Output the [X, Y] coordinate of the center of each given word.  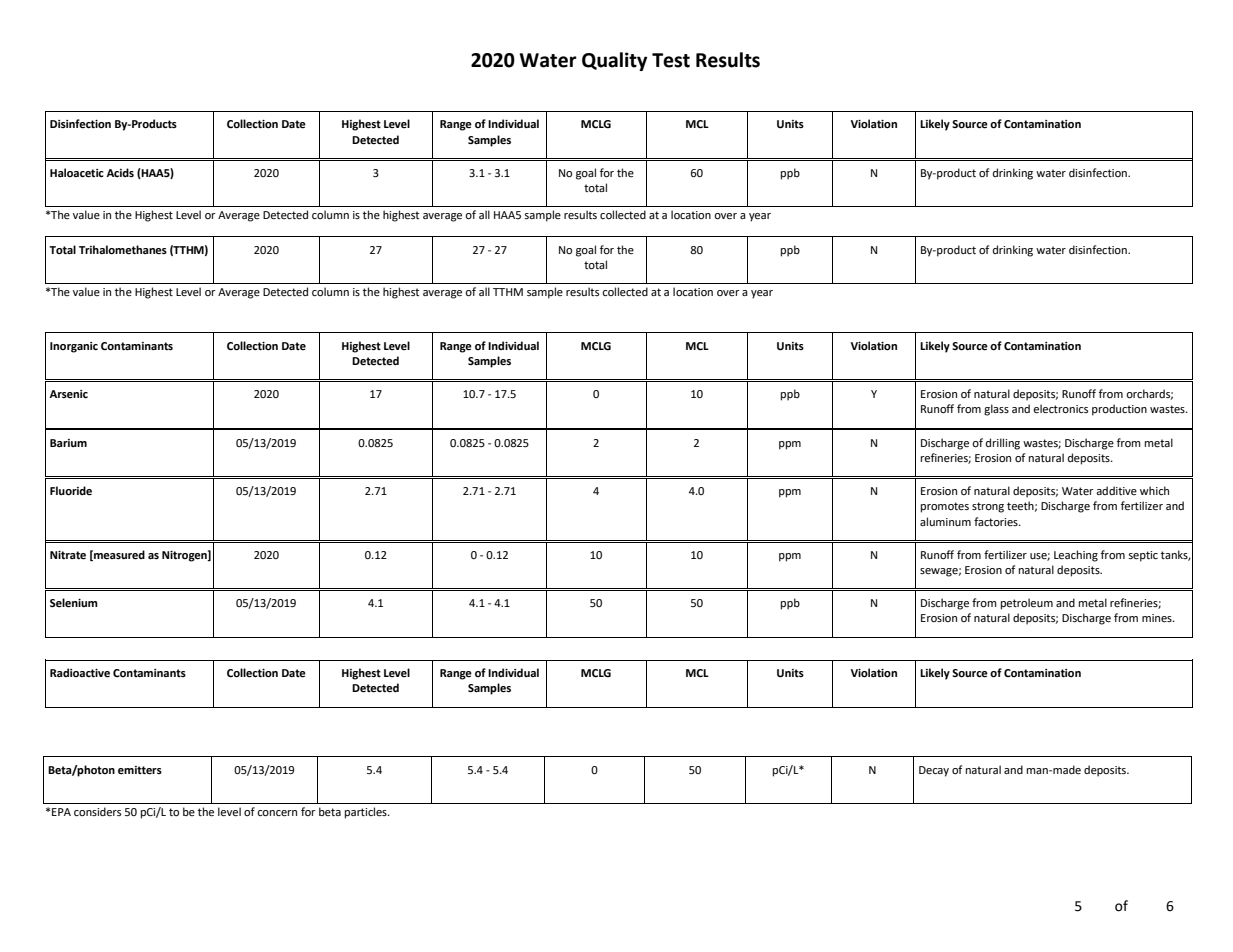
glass [996, 410]
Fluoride [71, 491]
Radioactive [80, 673]
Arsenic [68, 394]
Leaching [1076, 556]
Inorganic [74, 347]
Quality [614, 61]
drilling [1003, 444]
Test [671, 60]
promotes [945, 507]
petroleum [1027, 604]
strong [988, 507]
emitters [140, 770]
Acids [120, 172]
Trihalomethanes [123, 250]
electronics [1060, 409]
